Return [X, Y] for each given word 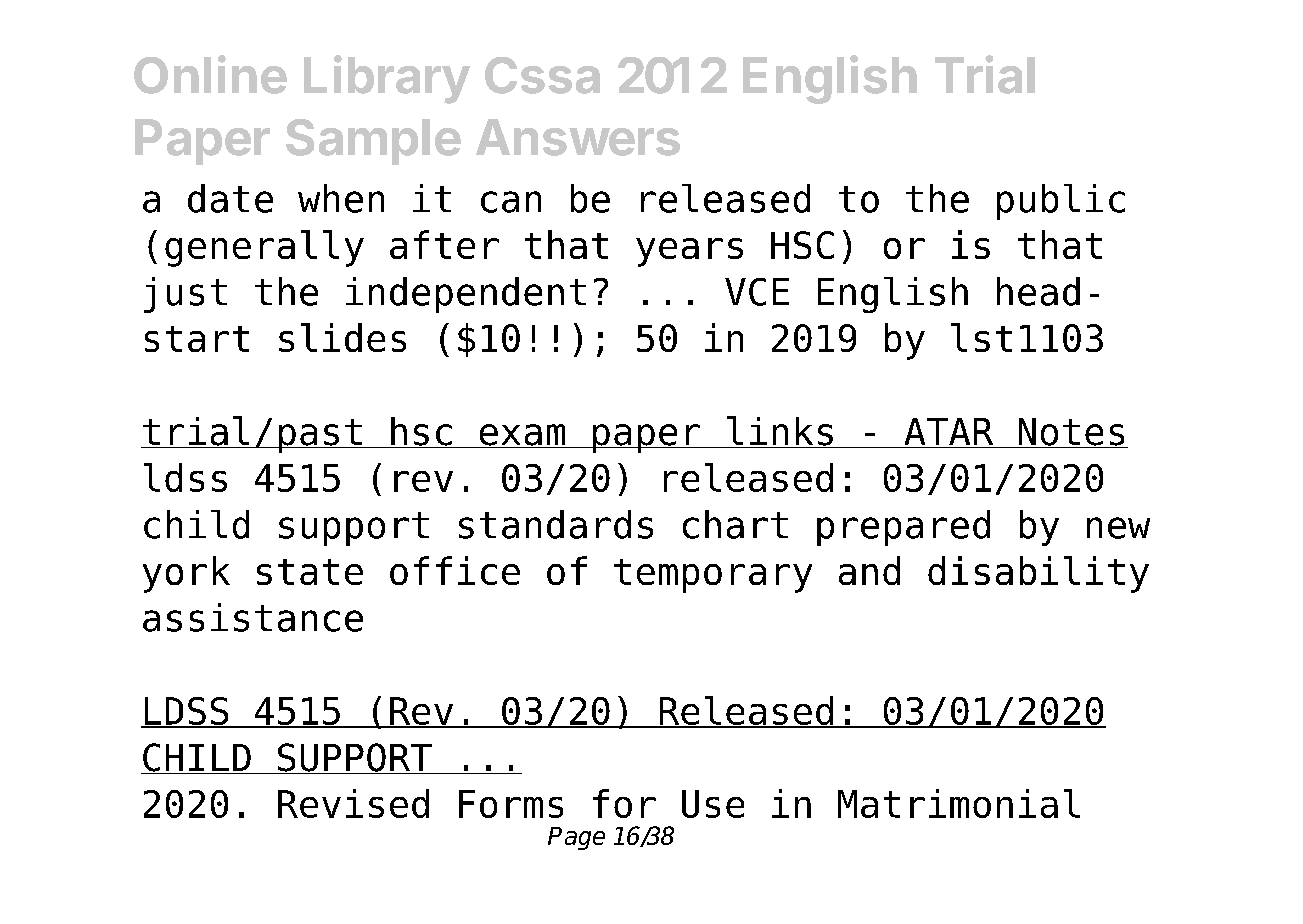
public [1061, 202]
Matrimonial [959, 803]
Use [713, 804]
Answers [578, 137]
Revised [353, 803]
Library [387, 79]
